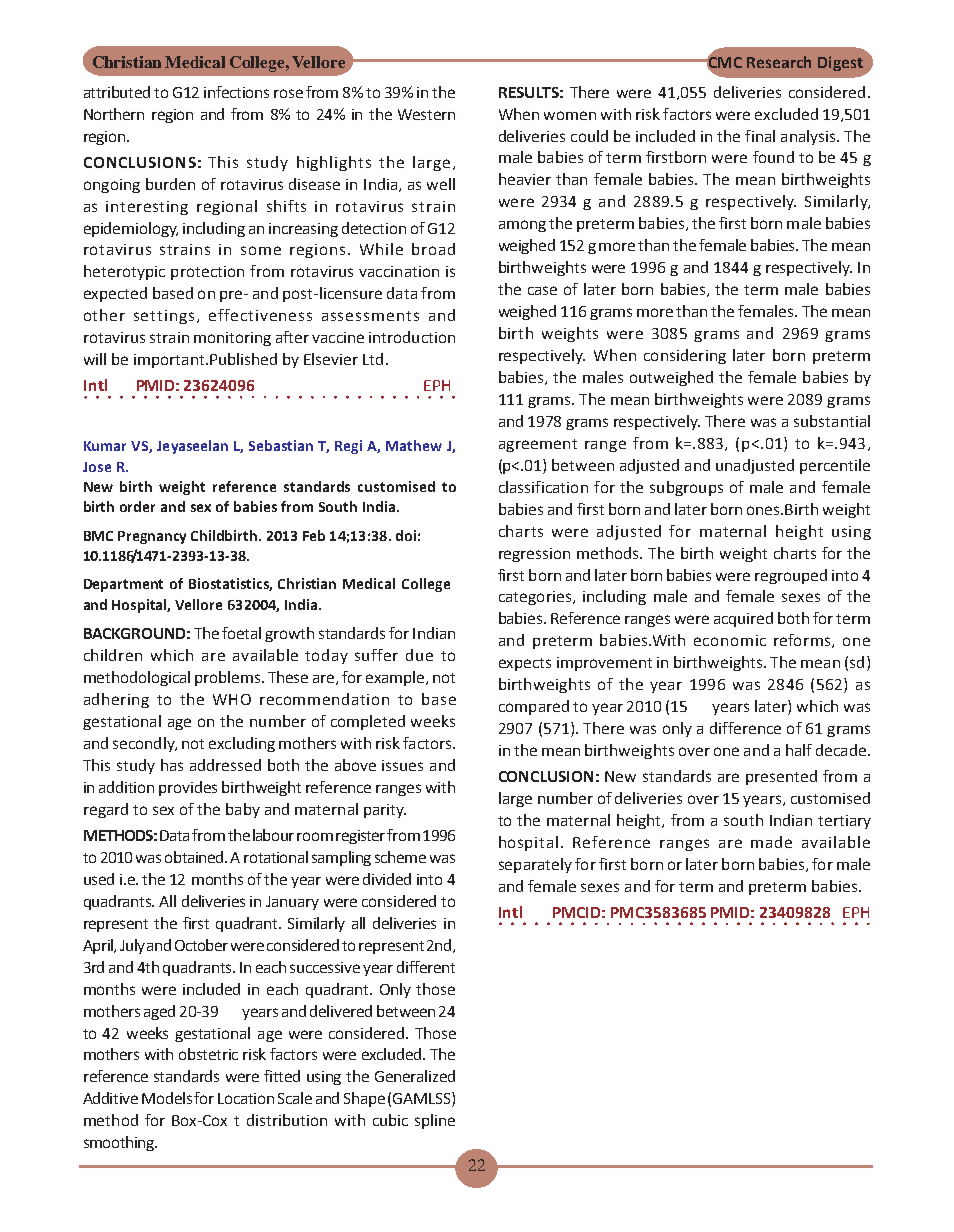  I want to click on Department, so click(123, 585).
